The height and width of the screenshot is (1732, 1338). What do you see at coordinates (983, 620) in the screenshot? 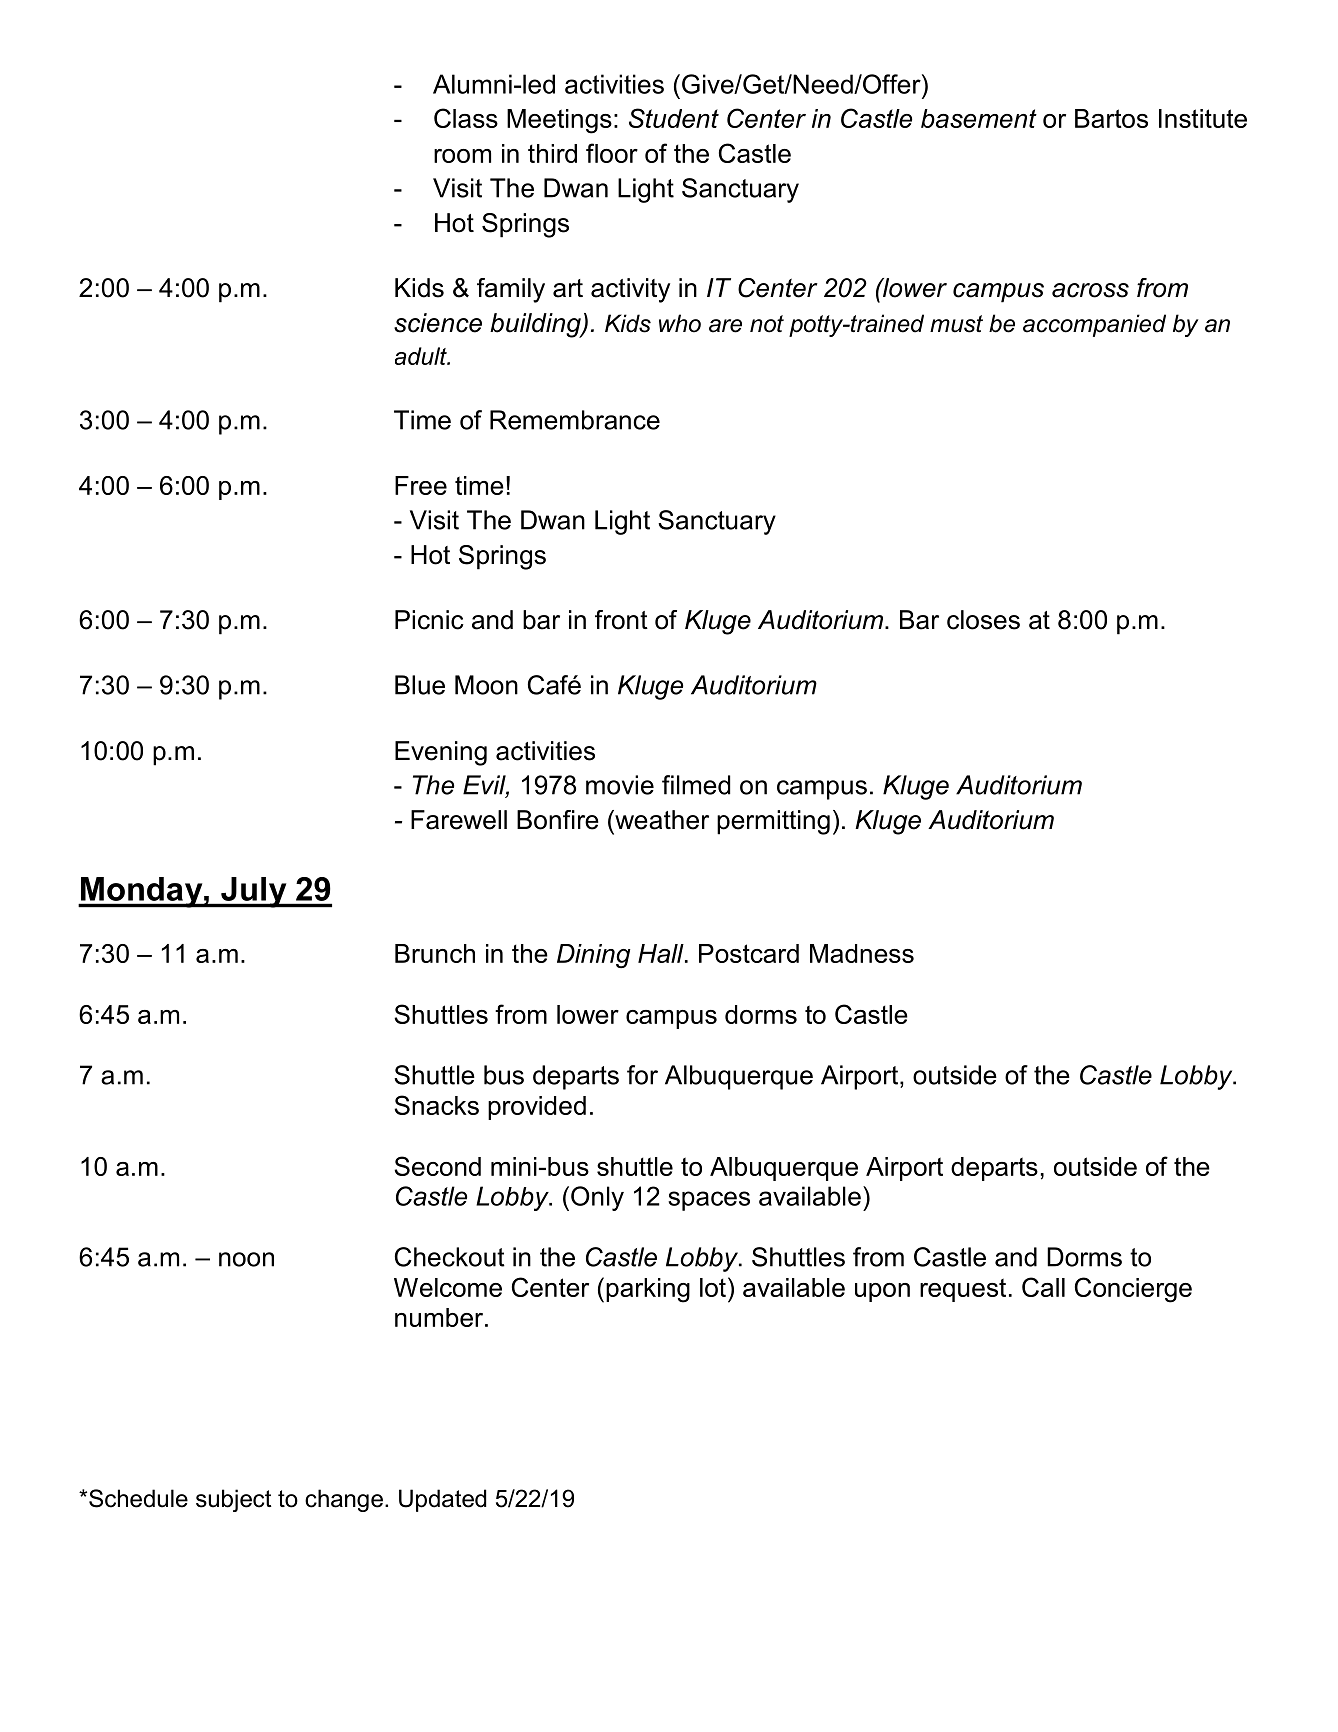
I see `closes` at bounding box center [983, 620].
